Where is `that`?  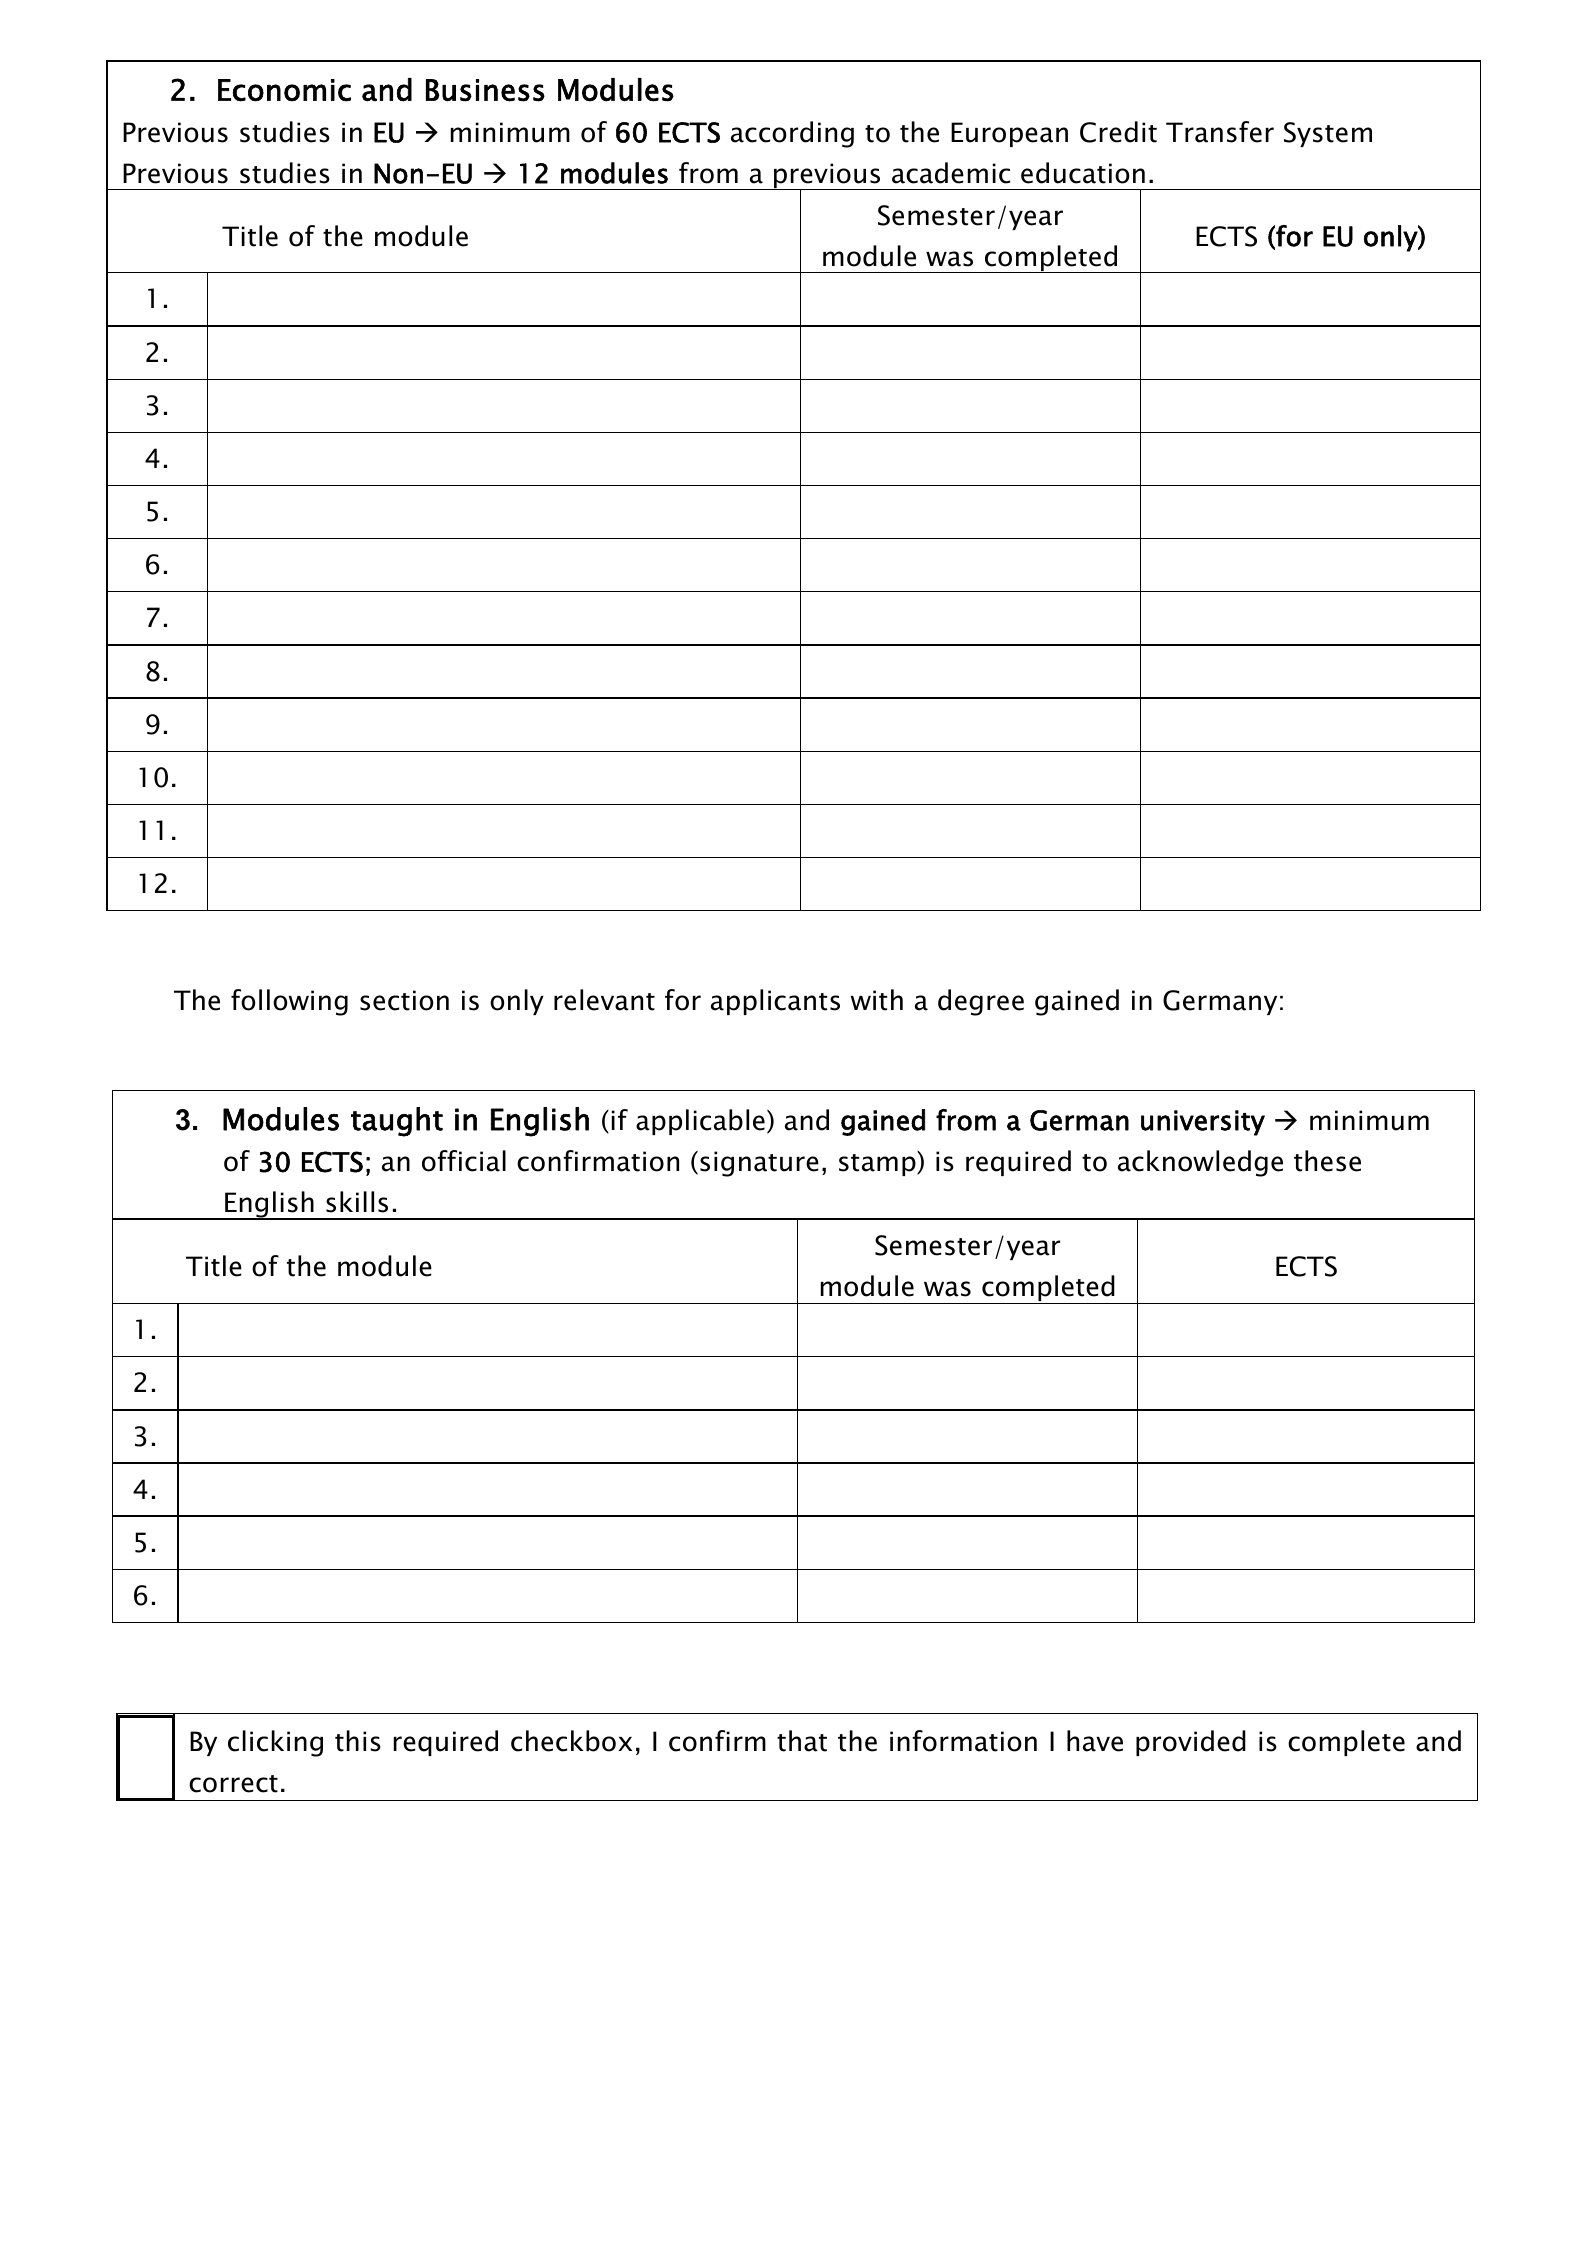 that is located at coordinates (802, 1741).
